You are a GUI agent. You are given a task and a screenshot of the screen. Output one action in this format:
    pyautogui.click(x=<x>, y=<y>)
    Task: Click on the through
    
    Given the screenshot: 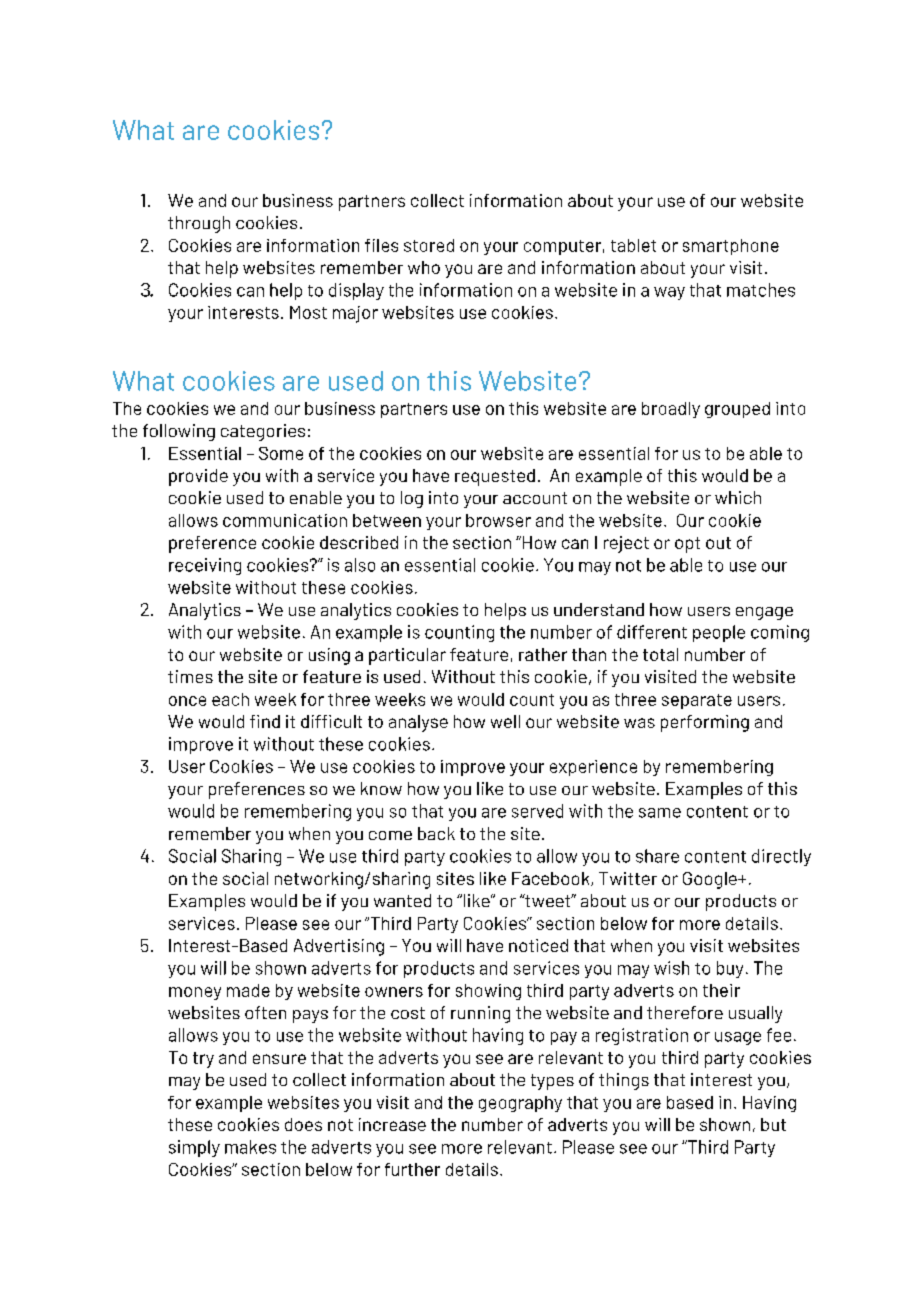 What is the action you would take?
    pyautogui.click(x=199, y=224)
